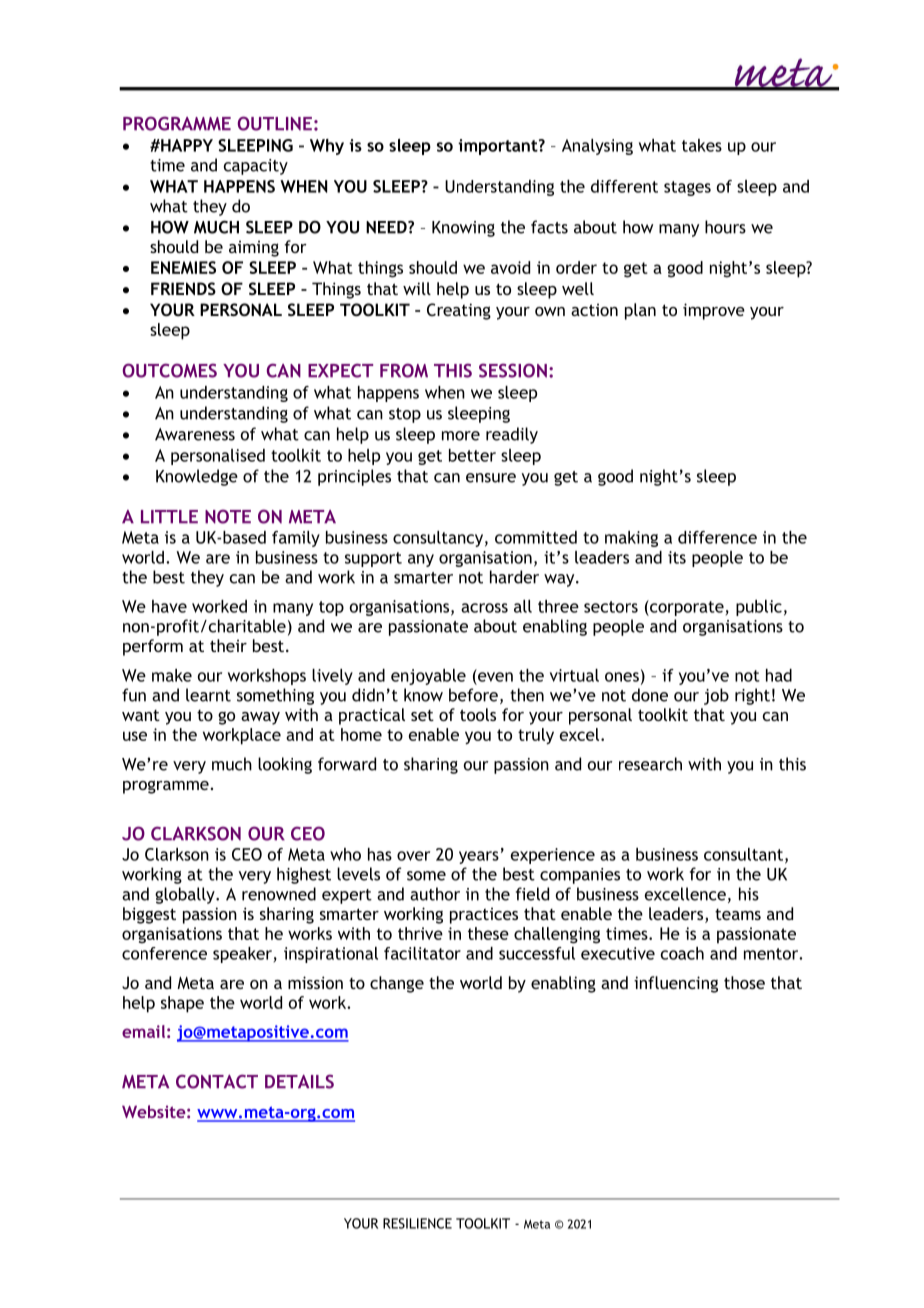 Image resolution: width=924 pixels, height=1308 pixels. Describe the element at coordinates (417, 1223) in the document. I see `RESILIENCE` at that location.
